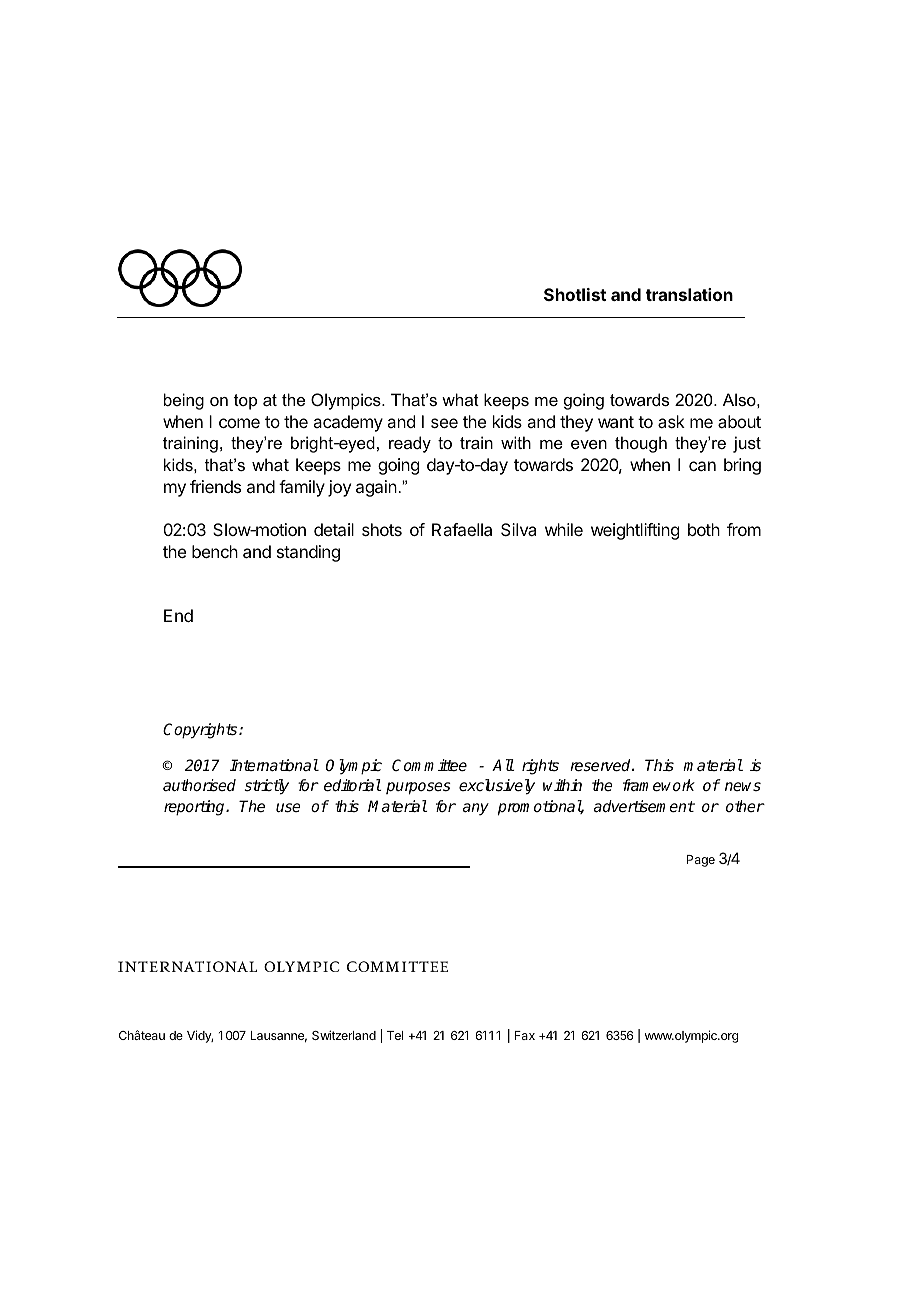 The image size is (924, 1308). What do you see at coordinates (702, 466) in the image?
I see `can` at bounding box center [702, 466].
